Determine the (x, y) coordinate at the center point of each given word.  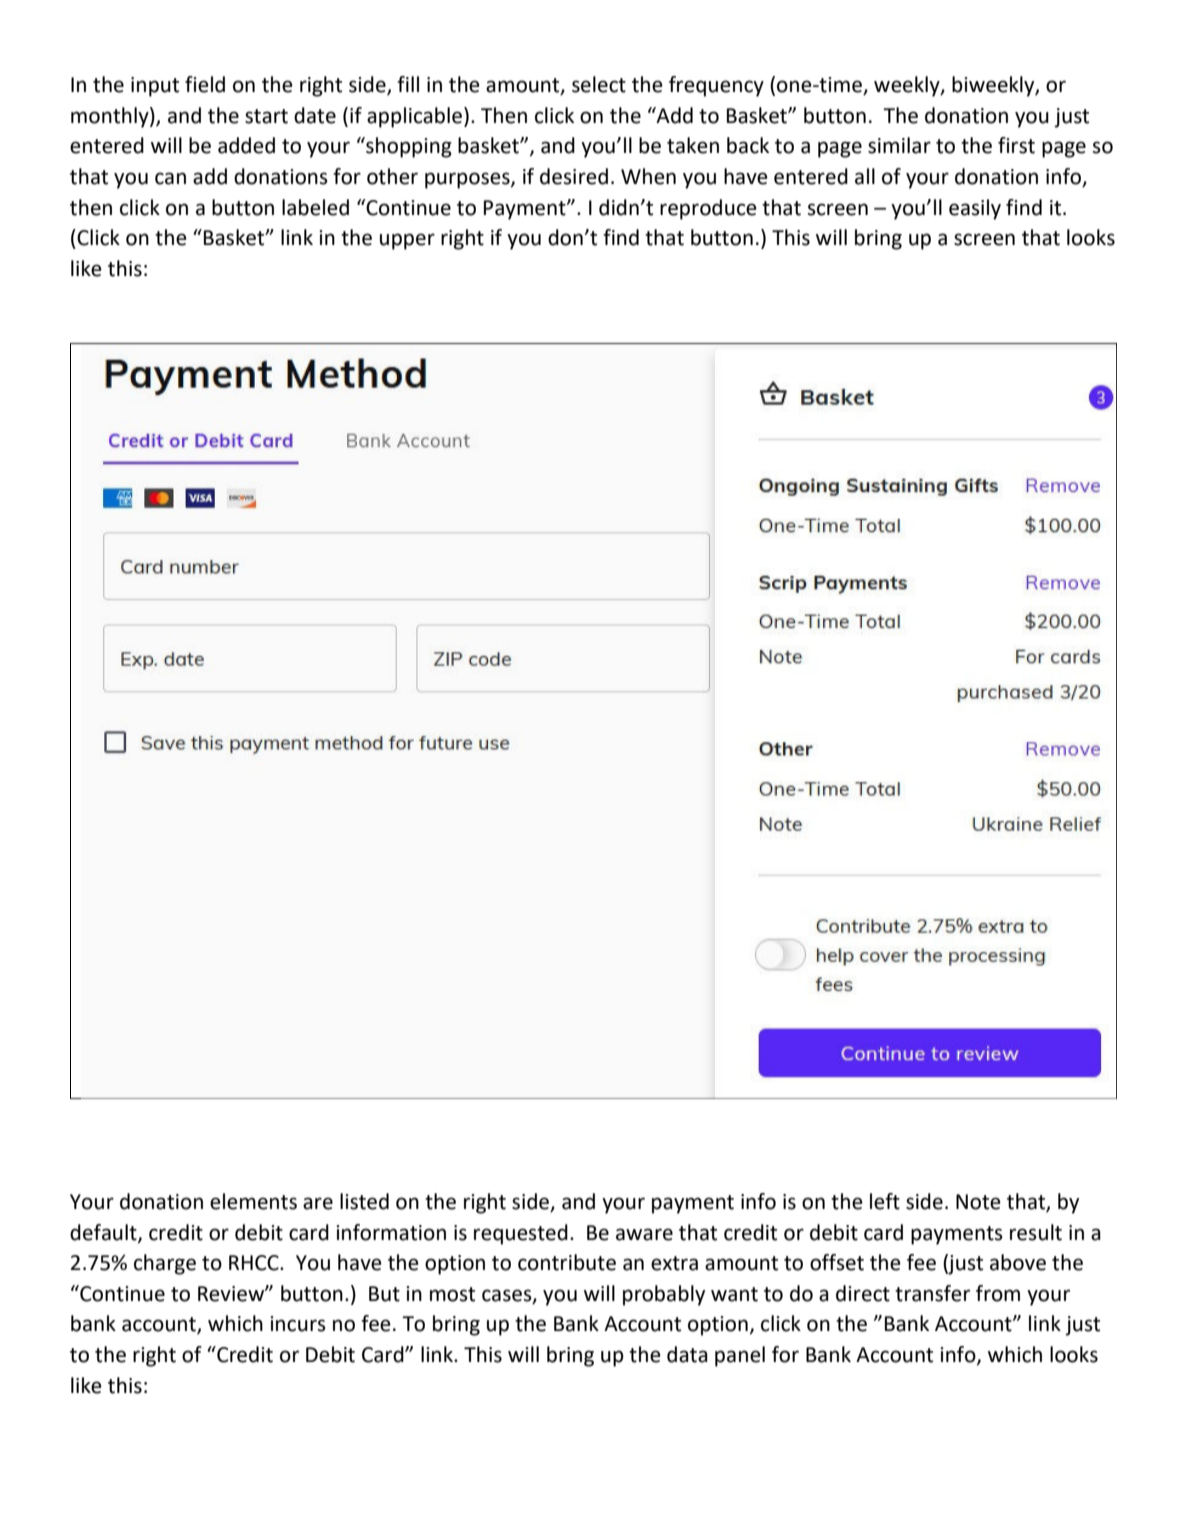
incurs (298, 1324)
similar (899, 145)
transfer (932, 1293)
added (246, 145)
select (599, 84)
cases (508, 1296)
